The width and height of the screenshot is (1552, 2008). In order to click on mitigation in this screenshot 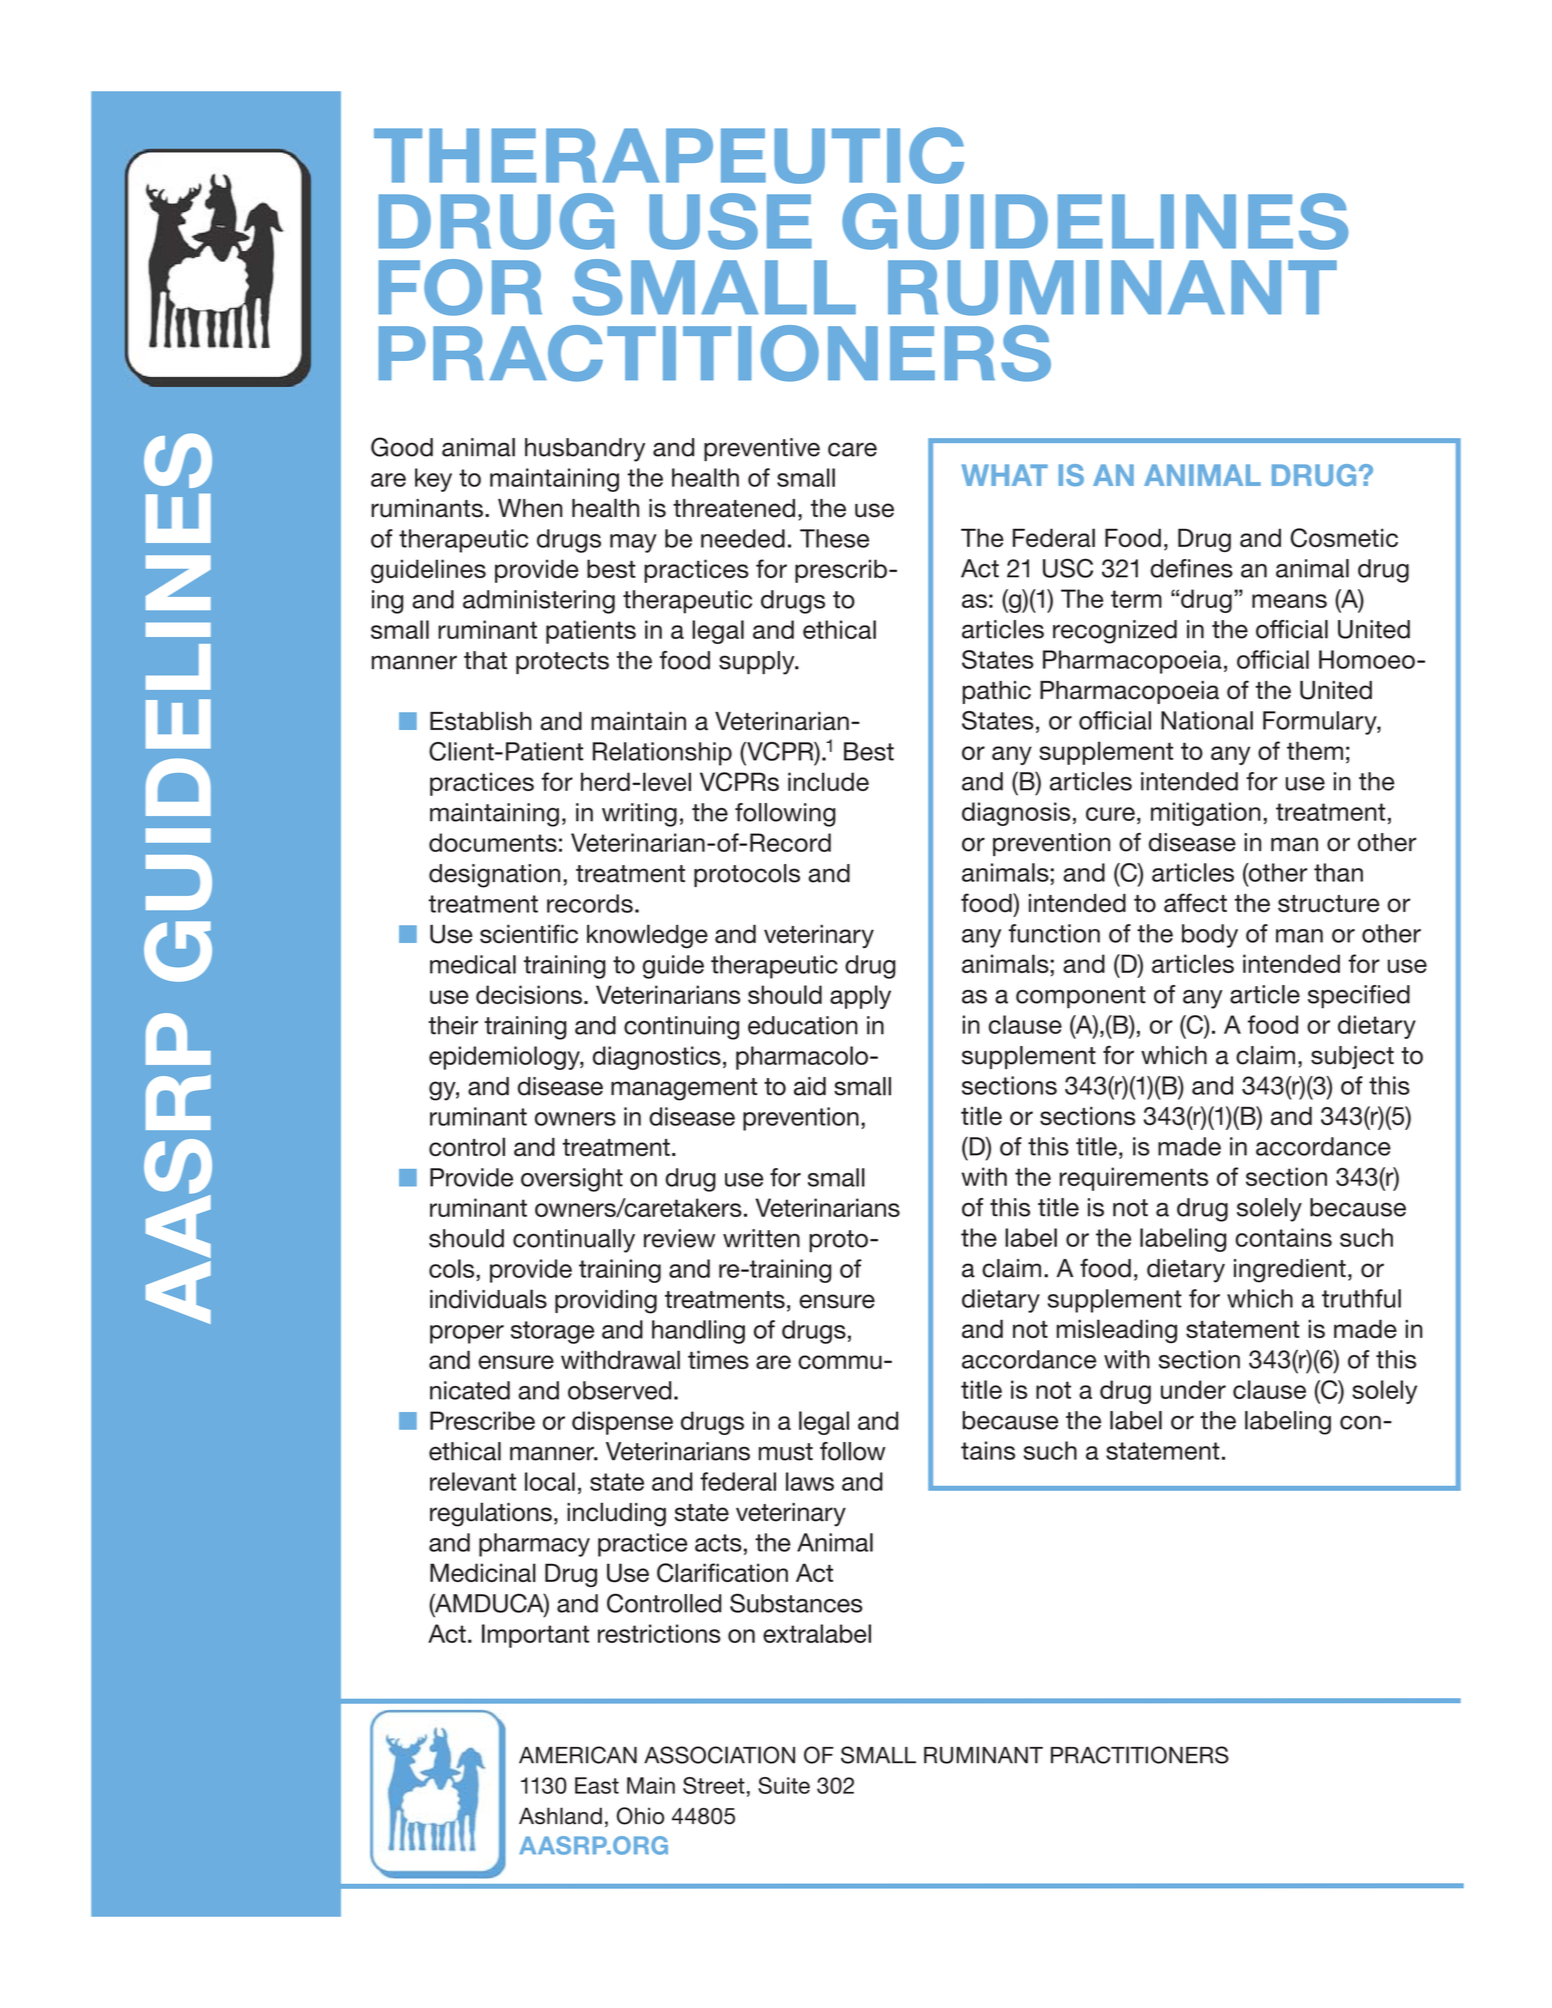, I will do `click(1206, 814)`.
